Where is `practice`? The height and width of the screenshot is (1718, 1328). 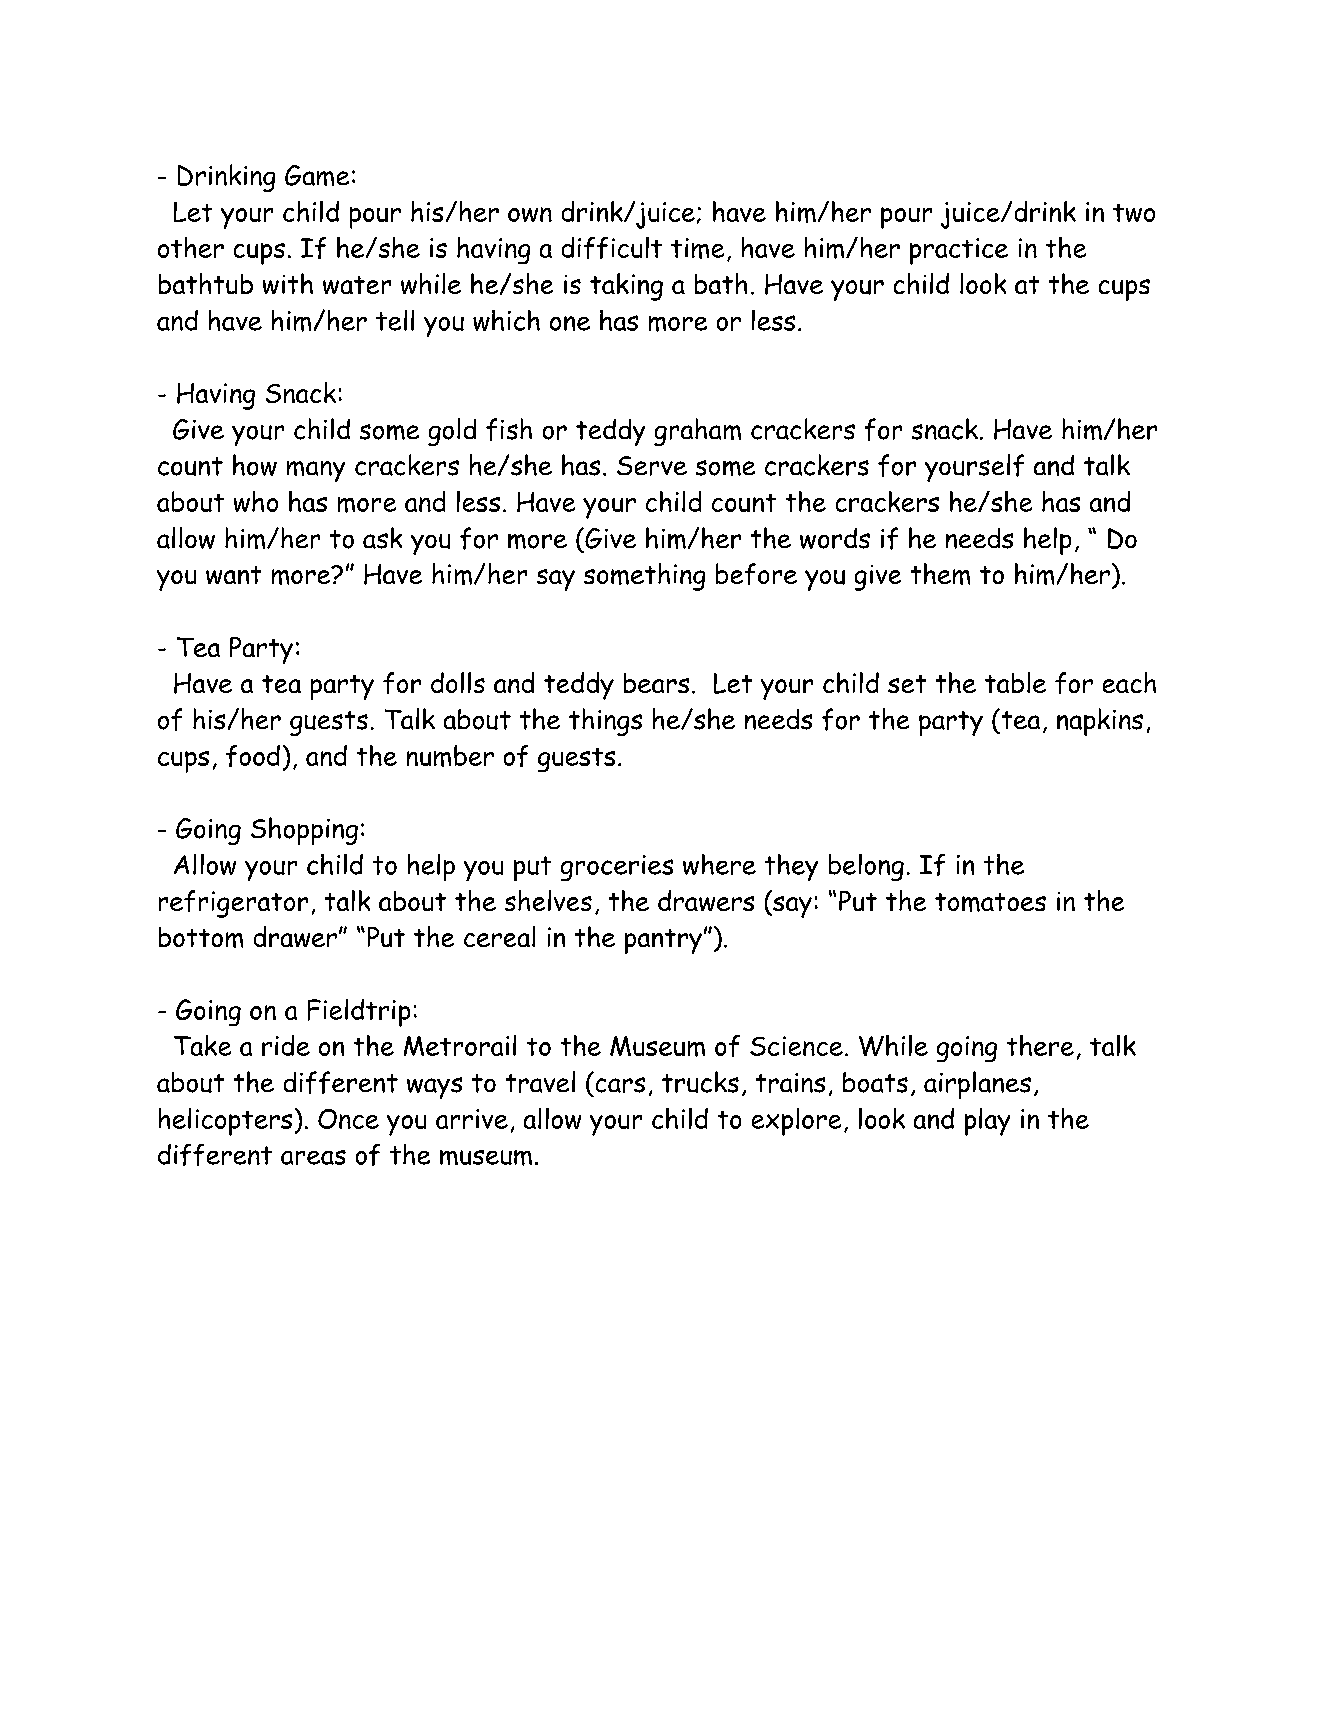
practice is located at coordinates (959, 251).
